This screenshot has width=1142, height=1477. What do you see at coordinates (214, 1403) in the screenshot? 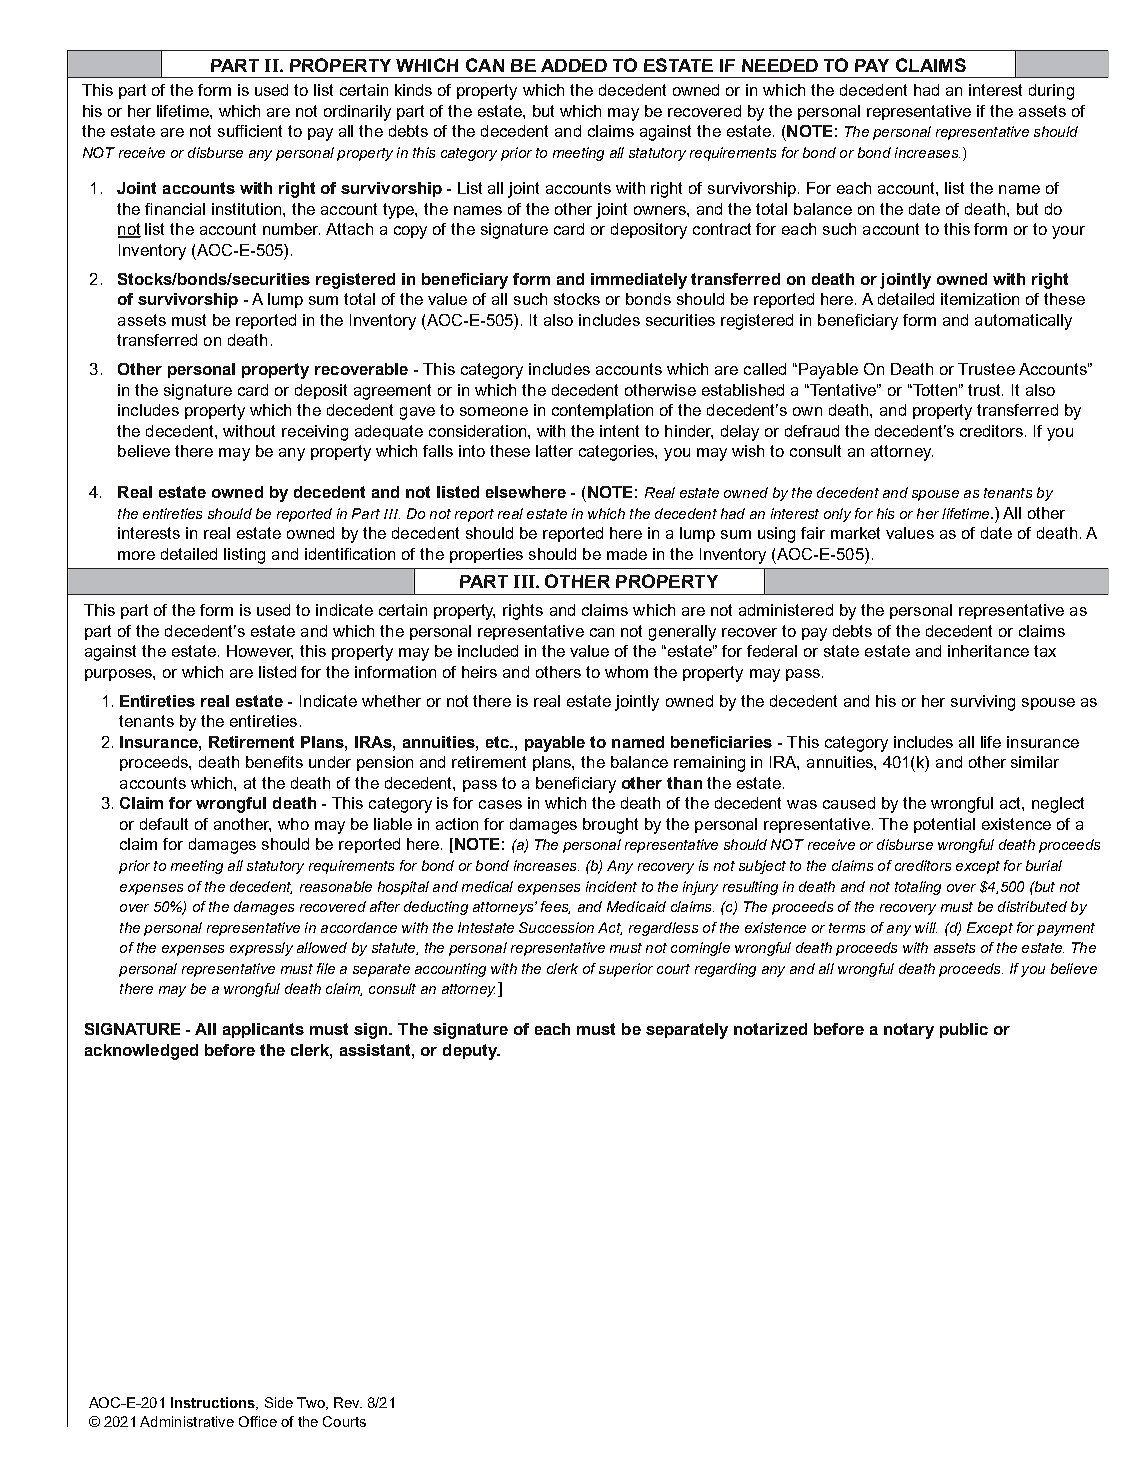
I see `Instructions` at bounding box center [214, 1403].
